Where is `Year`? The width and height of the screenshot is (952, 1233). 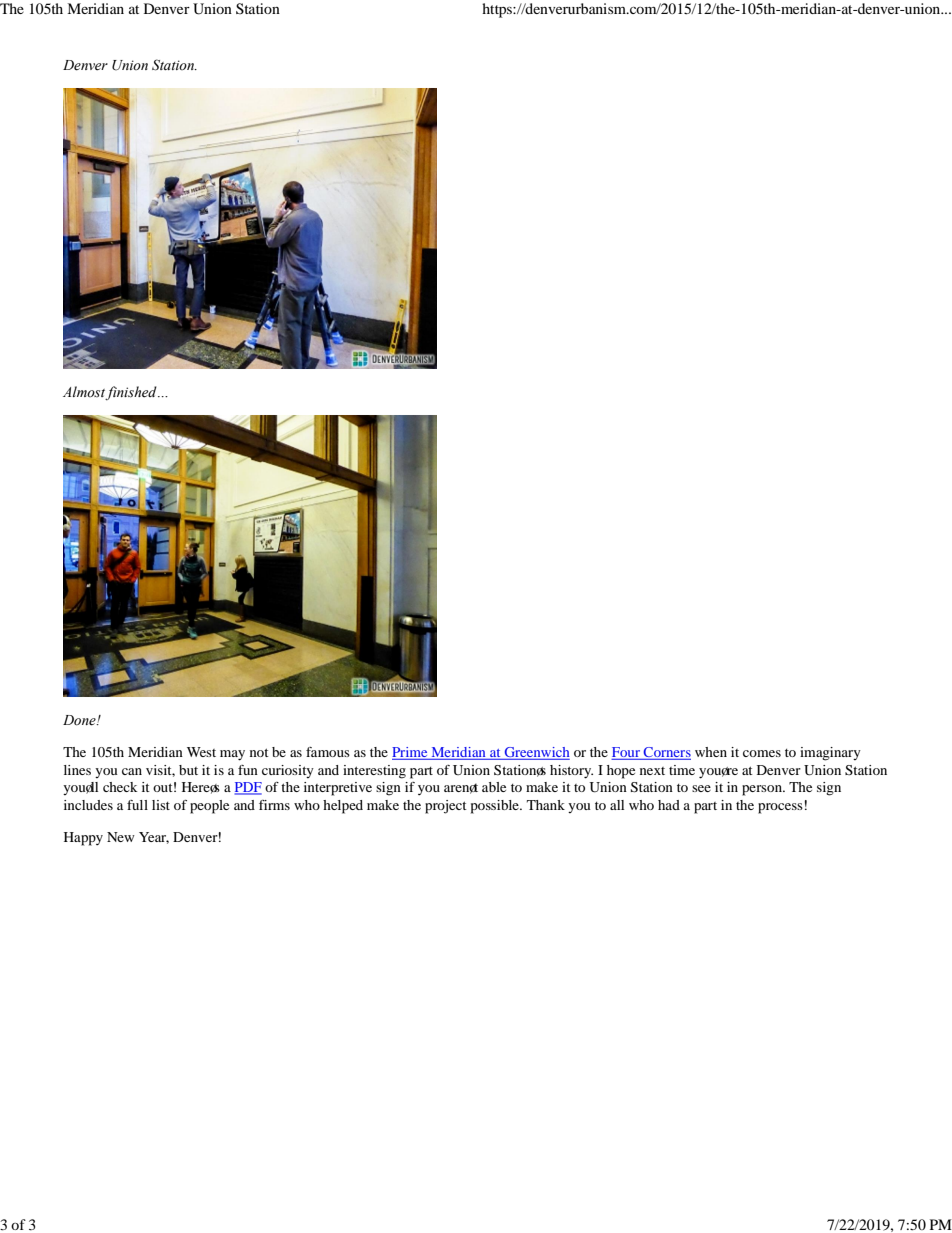
Year is located at coordinates (154, 838).
